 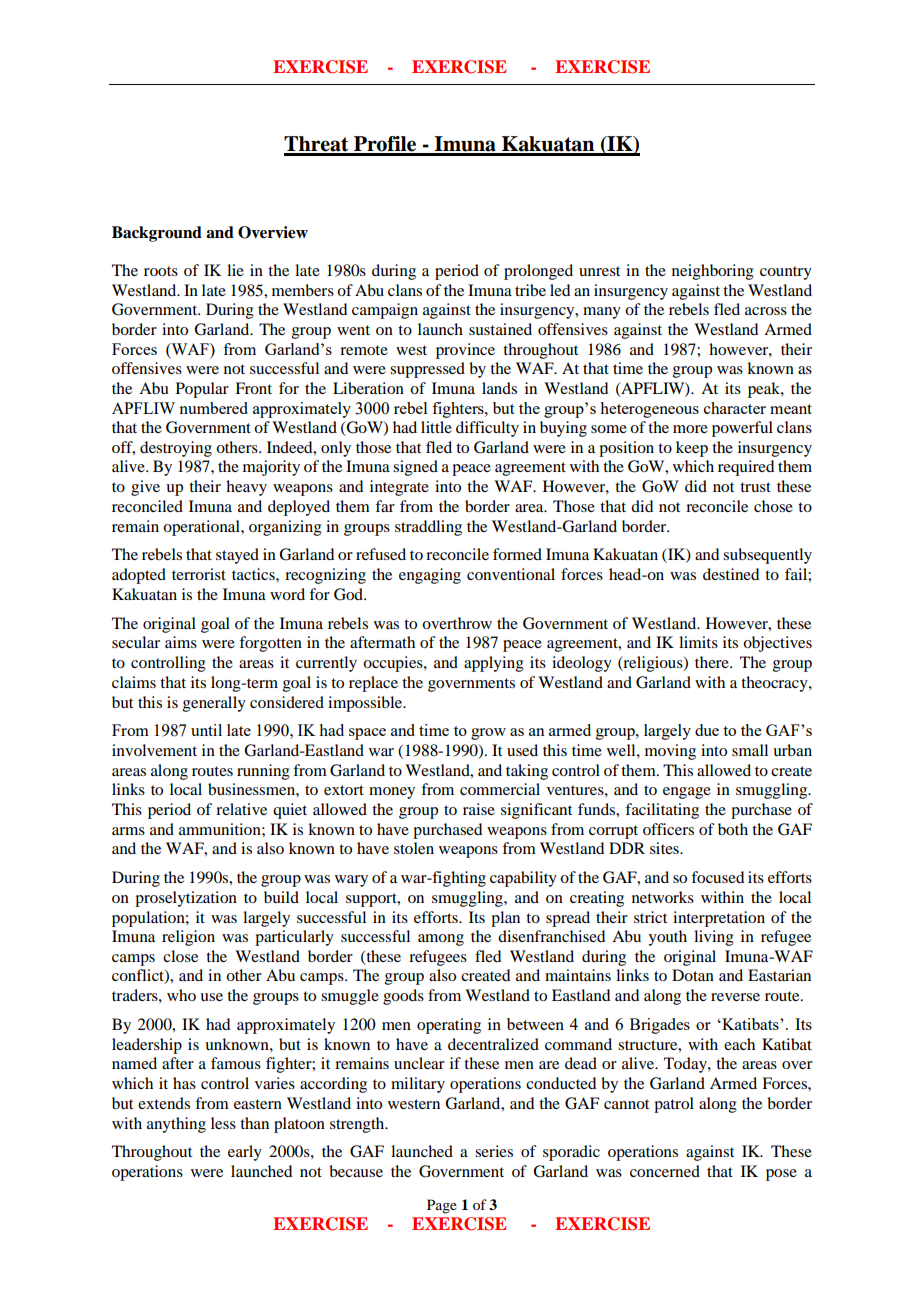 What do you see at coordinates (713, 272) in the screenshot?
I see `neighboring` at bounding box center [713, 272].
